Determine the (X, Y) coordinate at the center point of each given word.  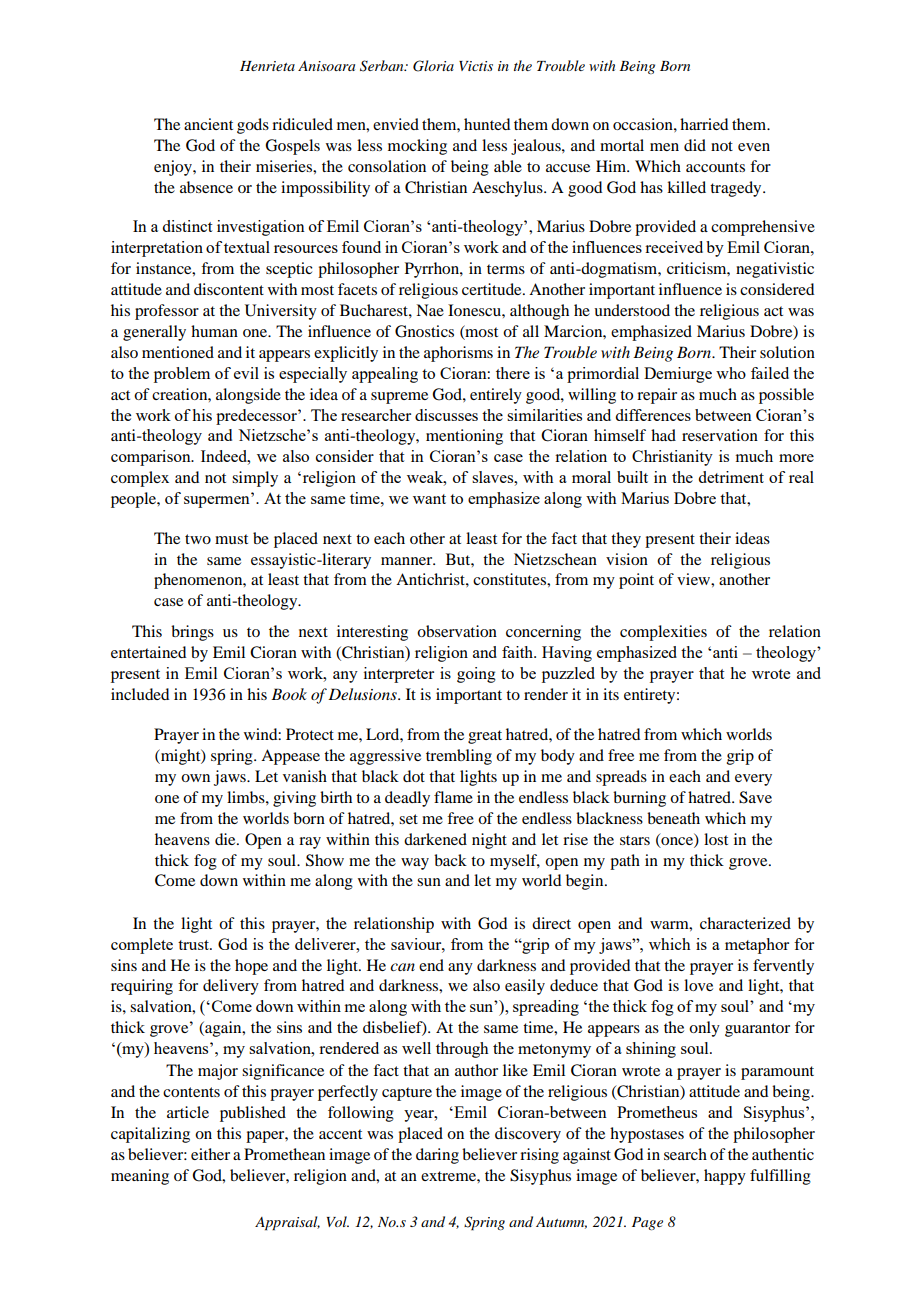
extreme (449, 1176)
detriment (731, 477)
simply (255, 479)
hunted (487, 124)
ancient (208, 124)
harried (704, 124)
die (226, 839)
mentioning (464, 437)
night (489, 841)
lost (716, 839)
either (210, 1154)
